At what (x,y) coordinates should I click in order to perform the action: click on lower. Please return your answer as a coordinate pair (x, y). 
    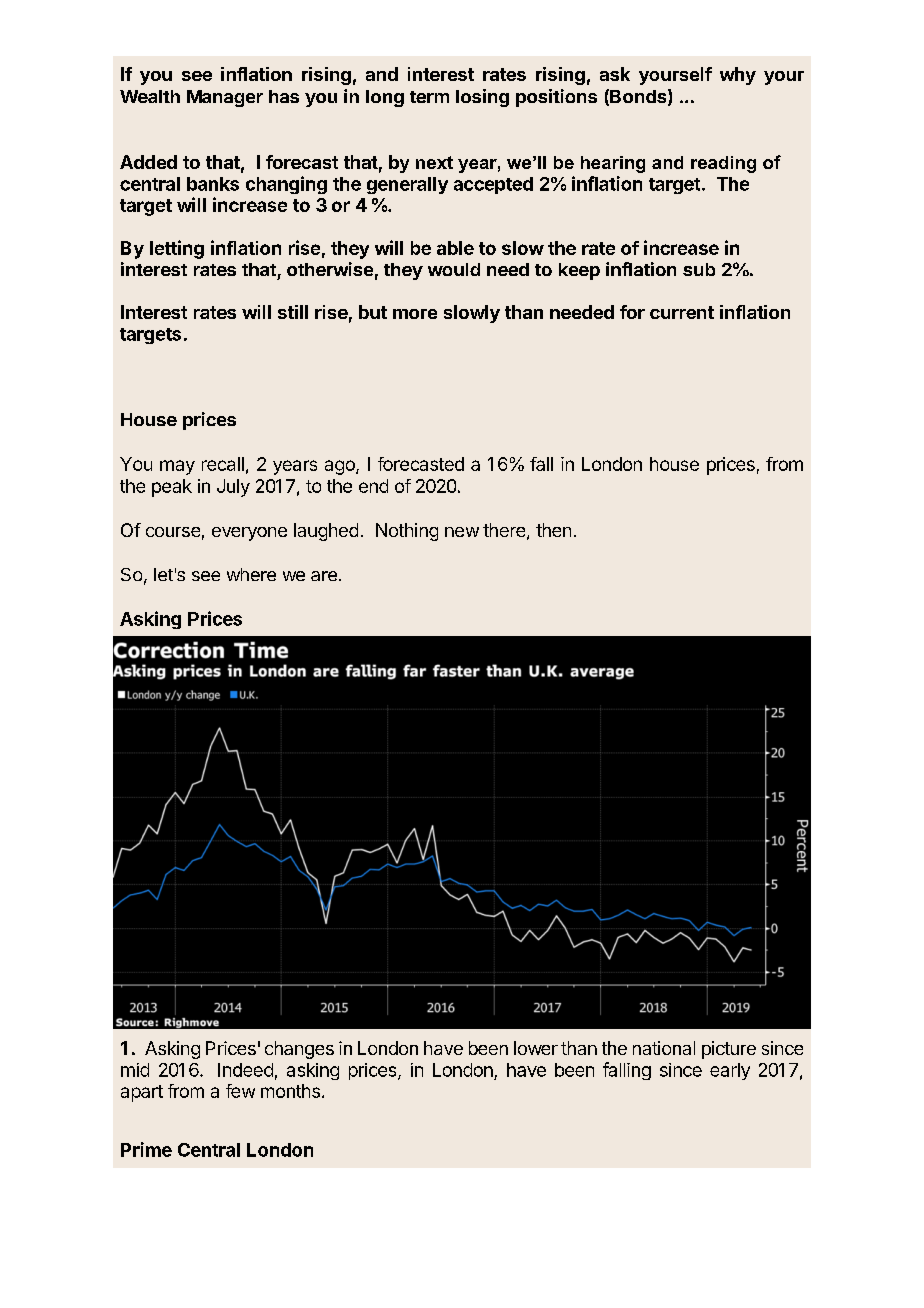
    Looking at the image, I should click on (536, 1048).
